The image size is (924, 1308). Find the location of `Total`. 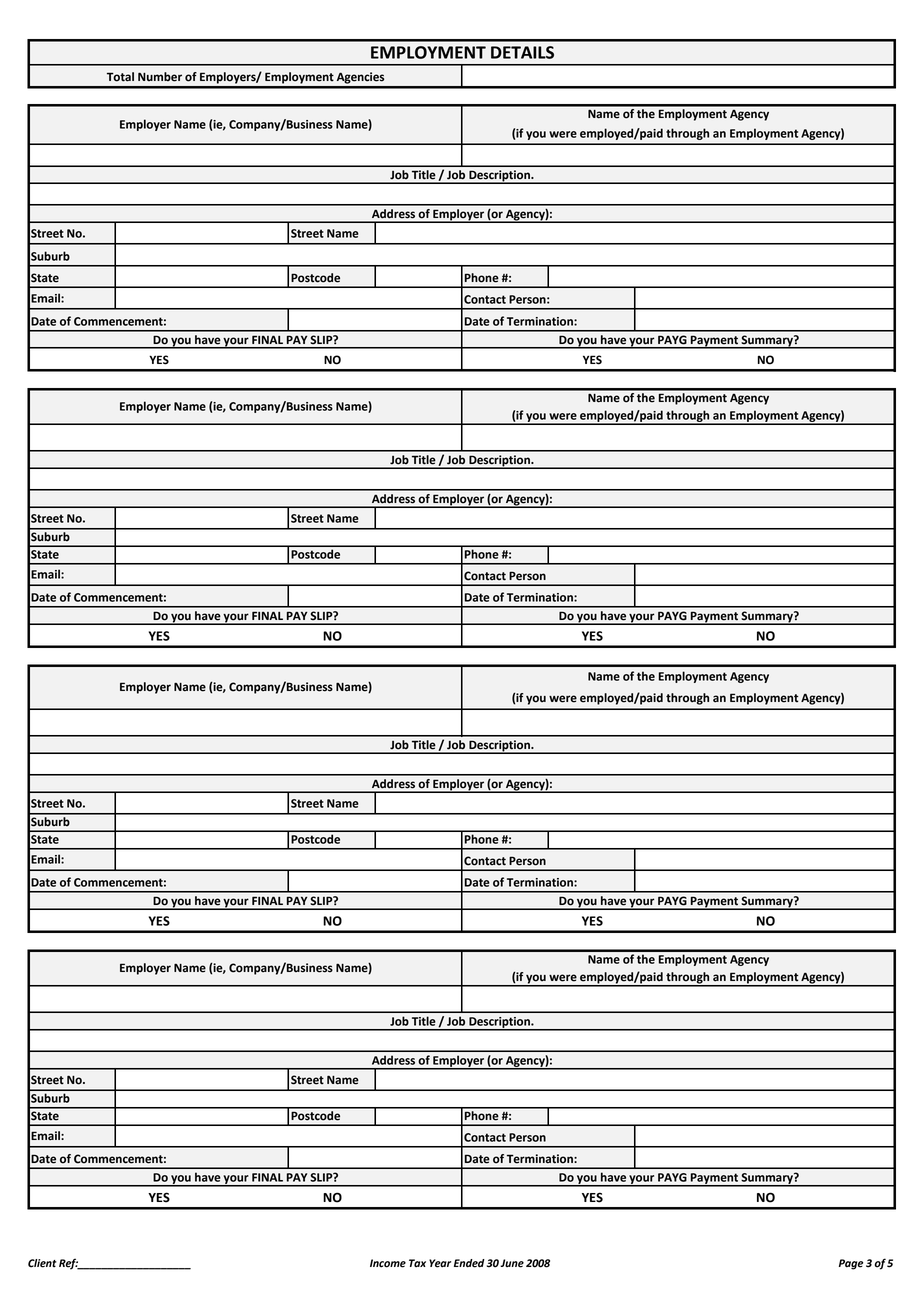

Total is located at coordinates (120, 77).
